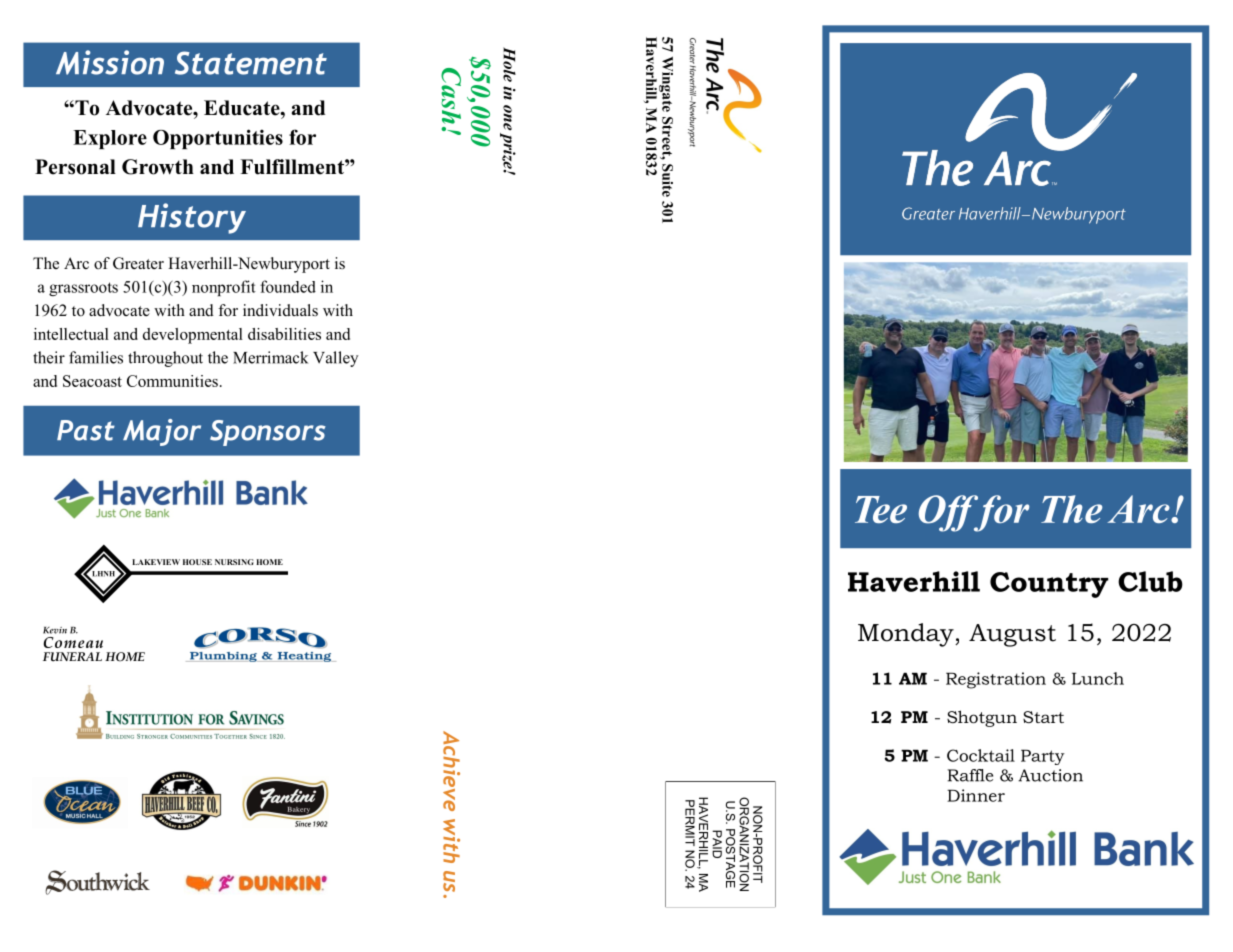 This image has width=1233, height=952. What do you see at coordinates (243, 108) in the image?
I see `Educate` at bounding box center [243, 108].
